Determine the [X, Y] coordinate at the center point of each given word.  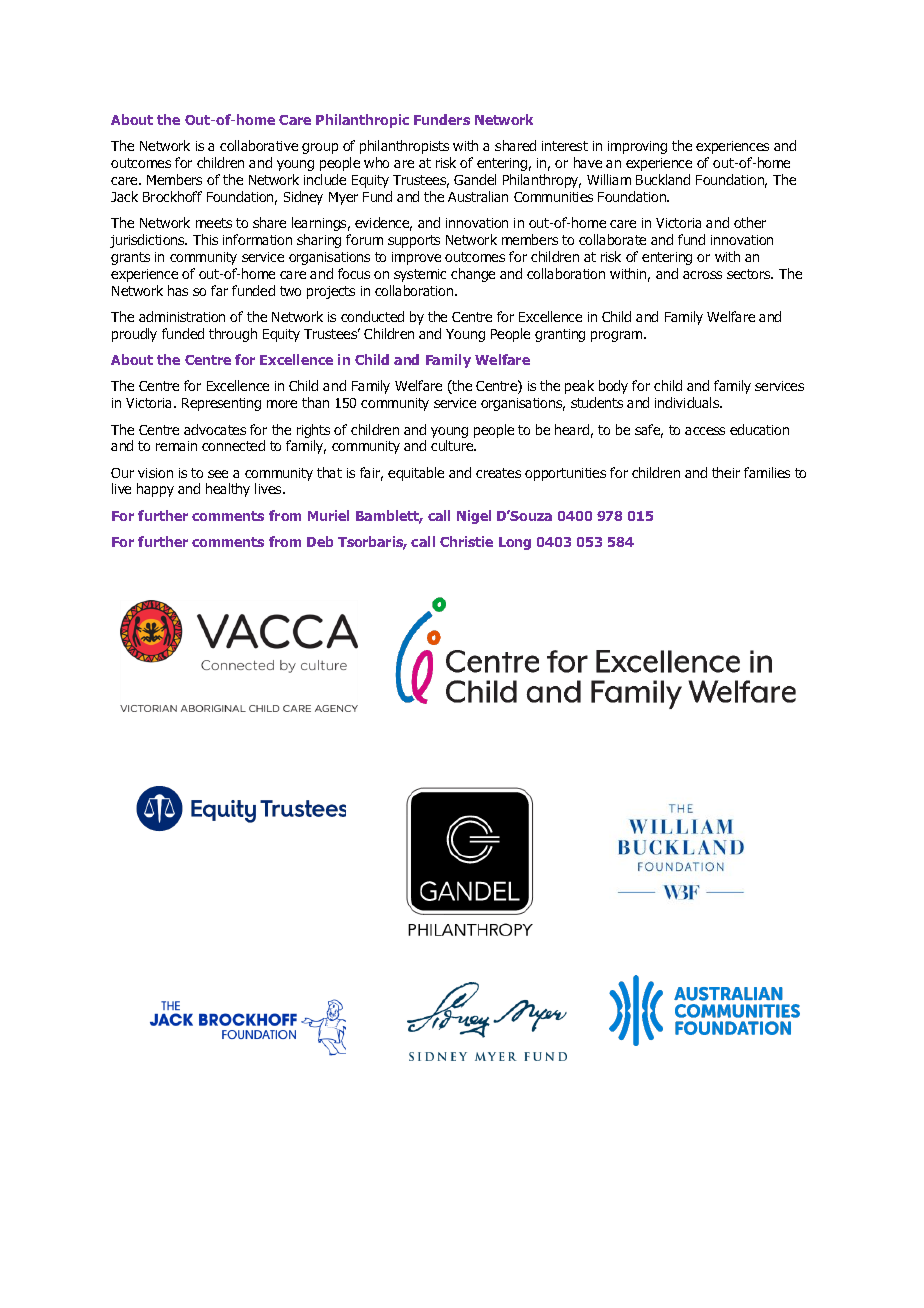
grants [130, 258]
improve [416, 258]
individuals [688, 402]
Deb [320, 541]
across [702, 275]
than [315, 402]
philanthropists [404, 147]
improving [637, 147]
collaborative [259, 145]
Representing [221, 404]
